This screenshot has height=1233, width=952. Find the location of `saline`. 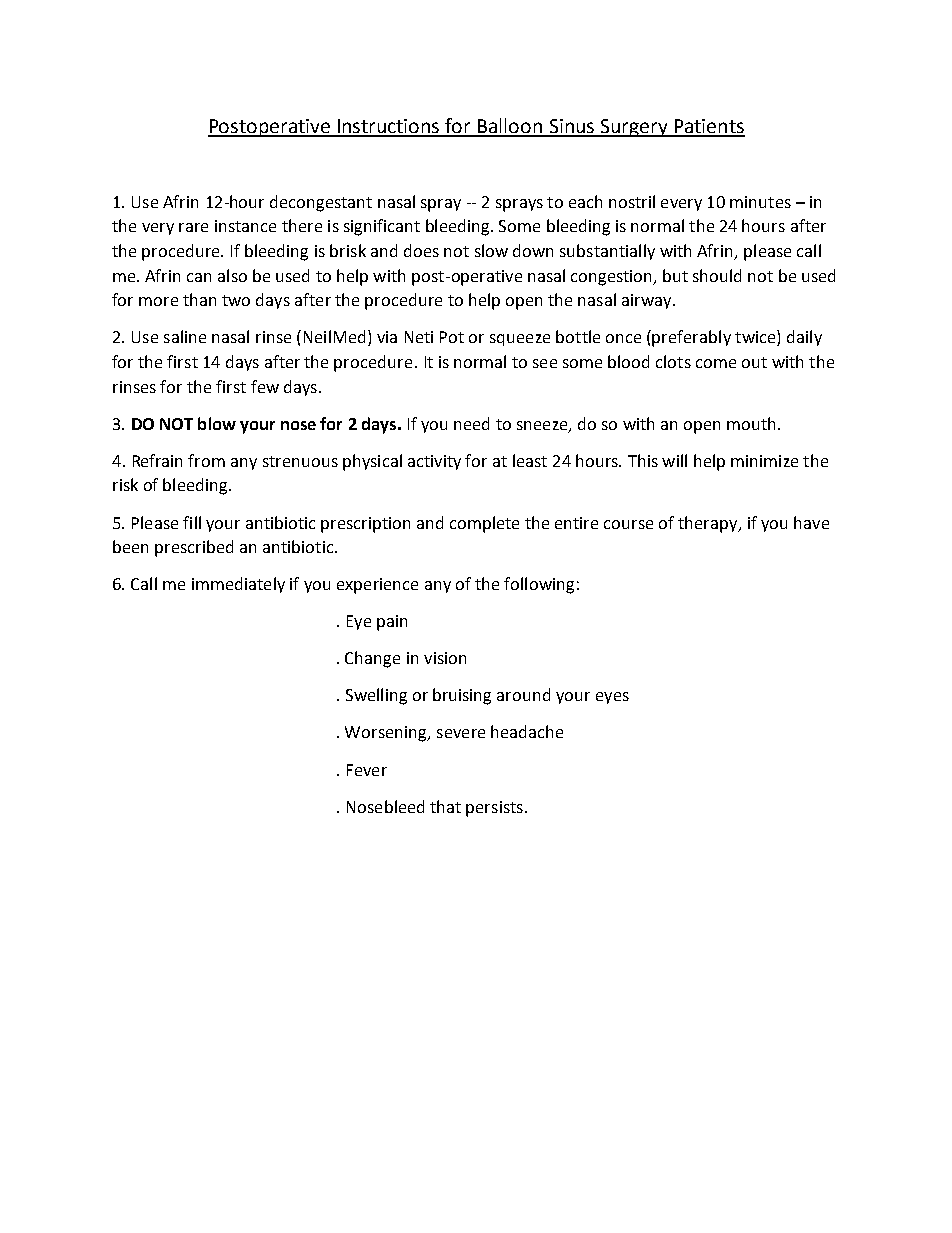

saline is located at coordinates (185, 336).
